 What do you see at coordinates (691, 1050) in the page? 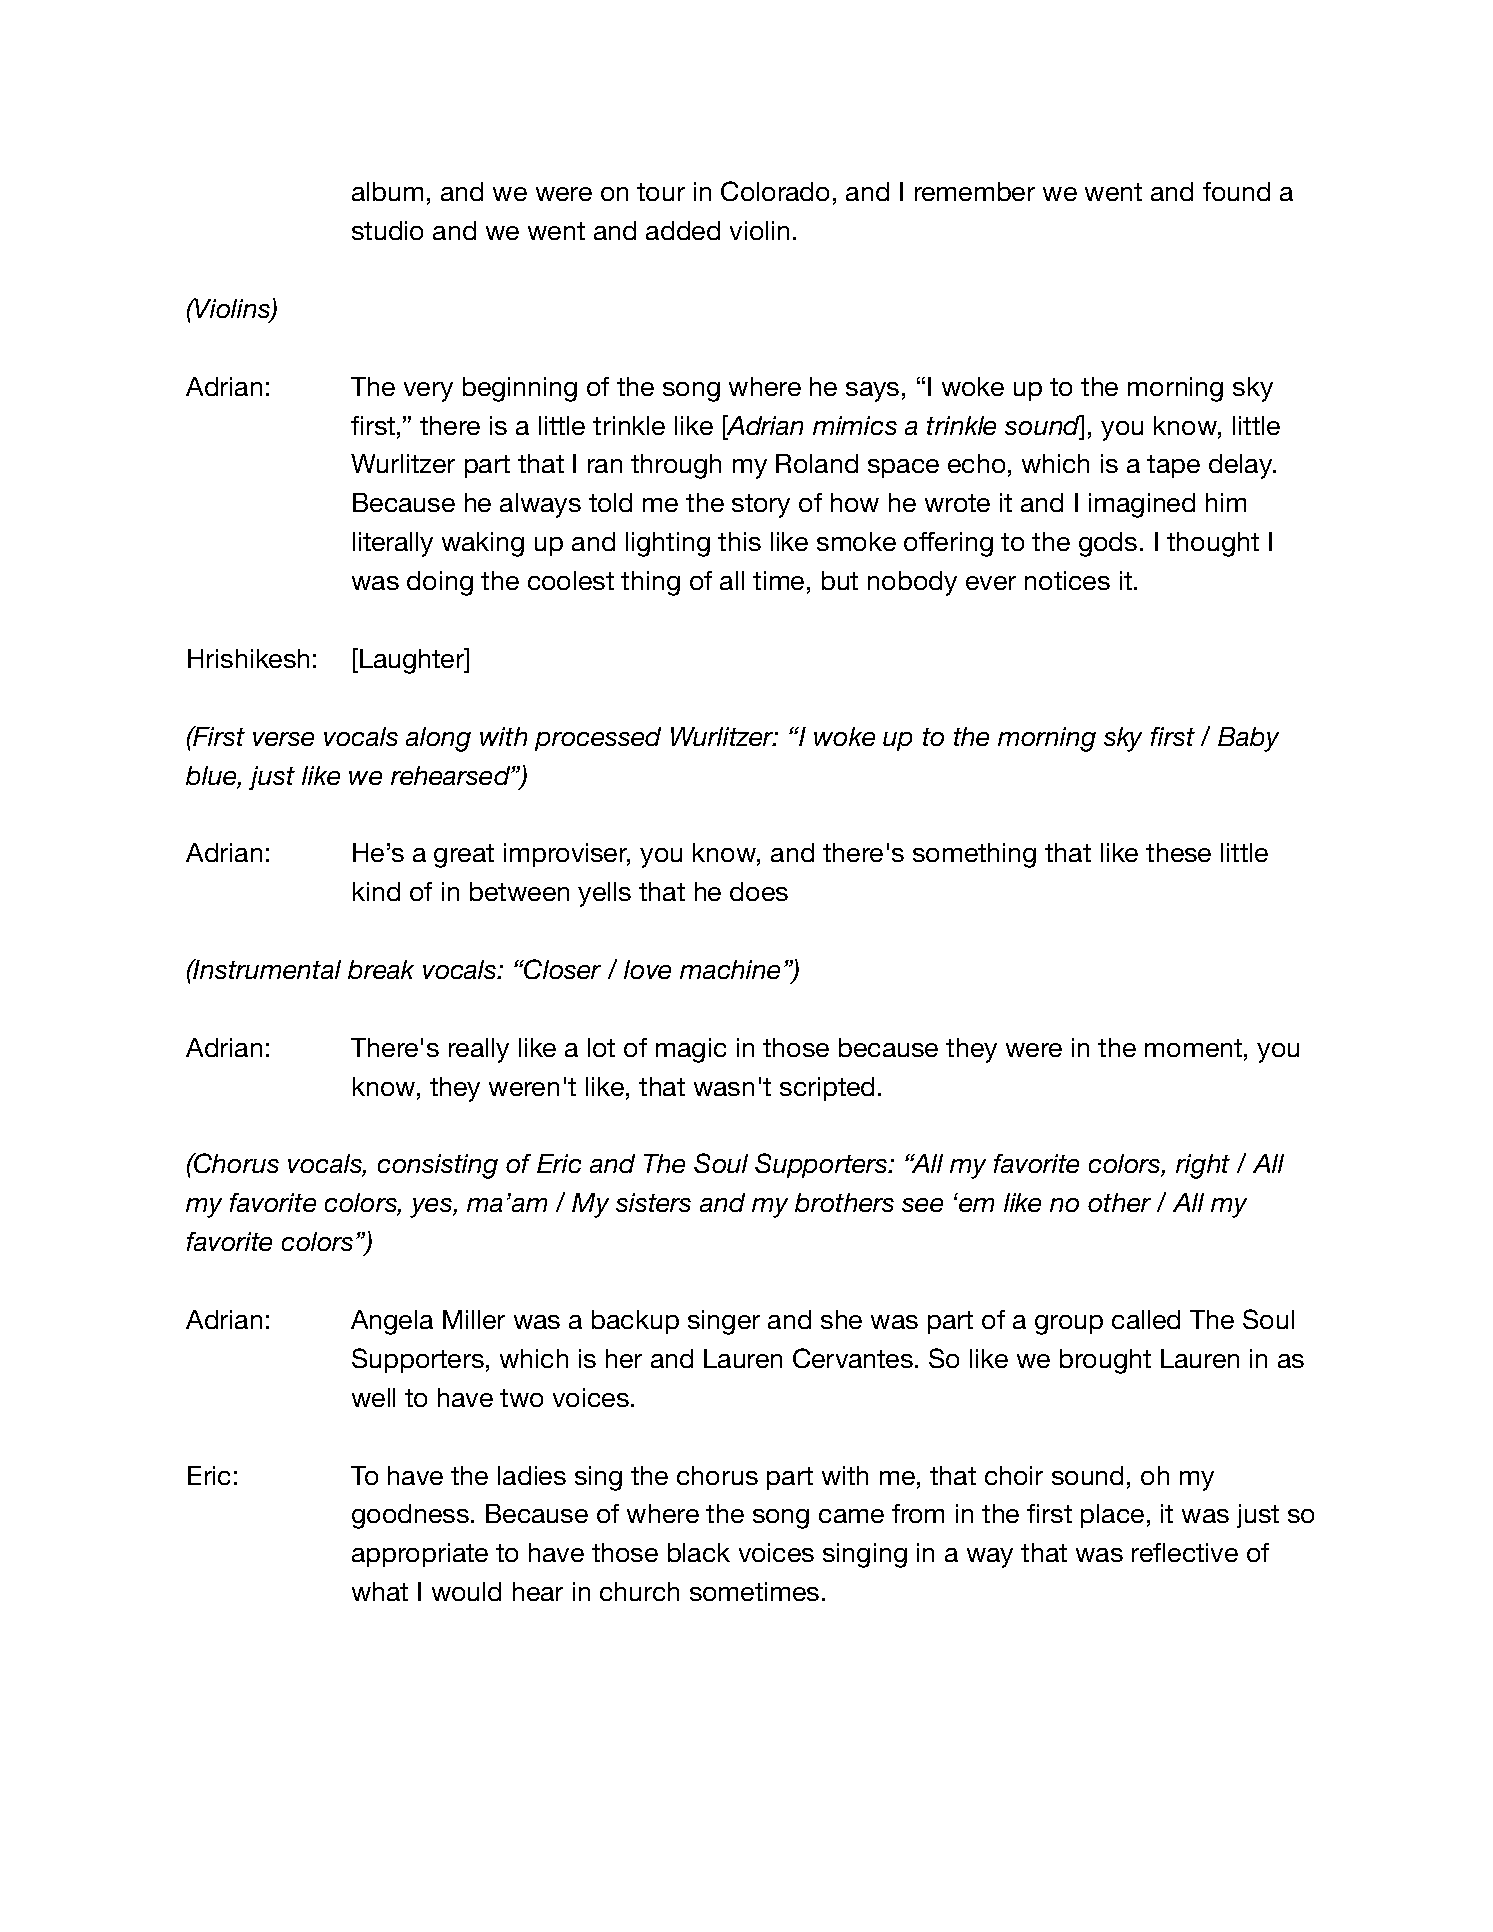
I see `magic` at bounding box center [691, 1050].
